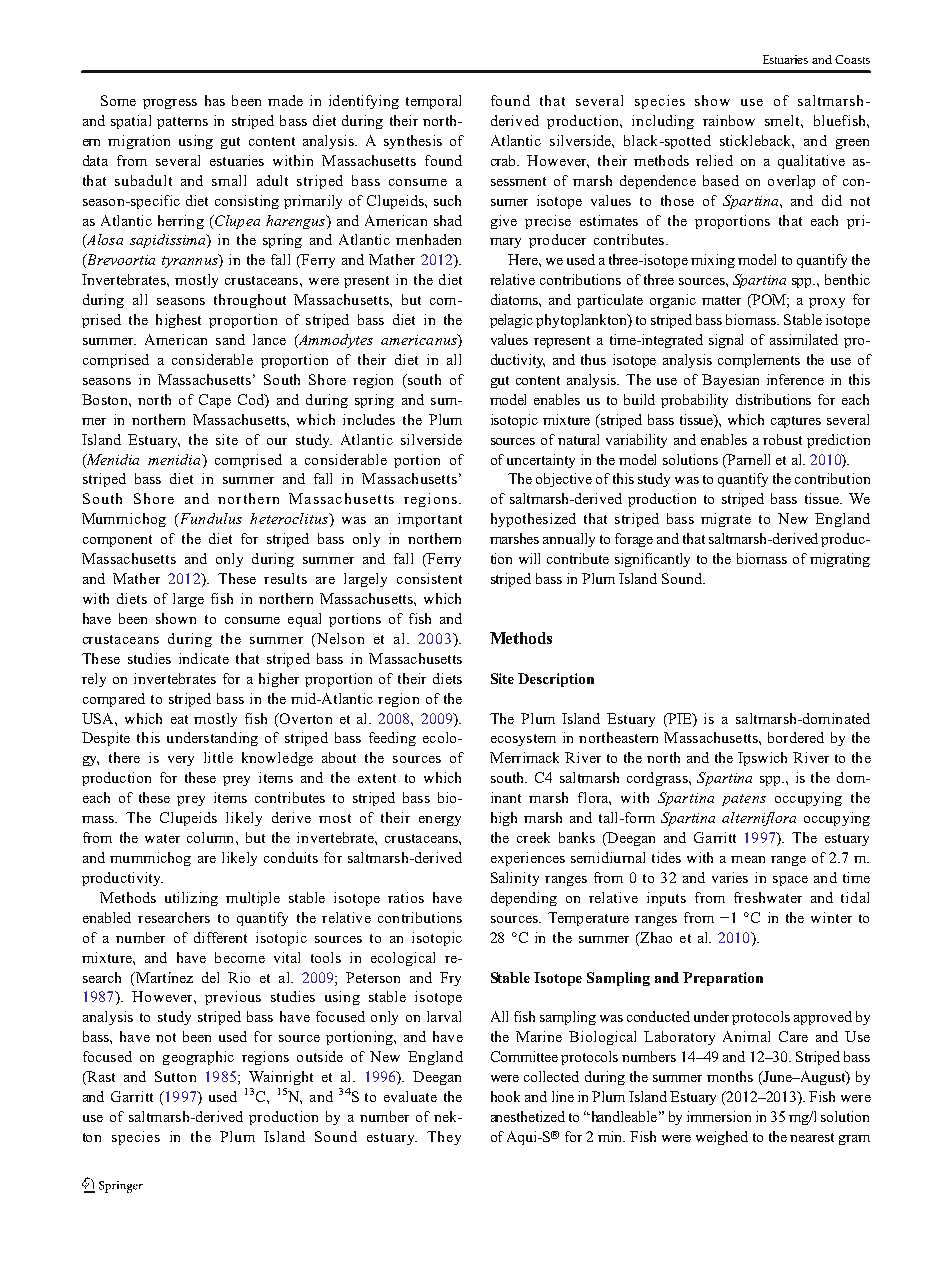  I want to click on migrating, so click(840, 560).
